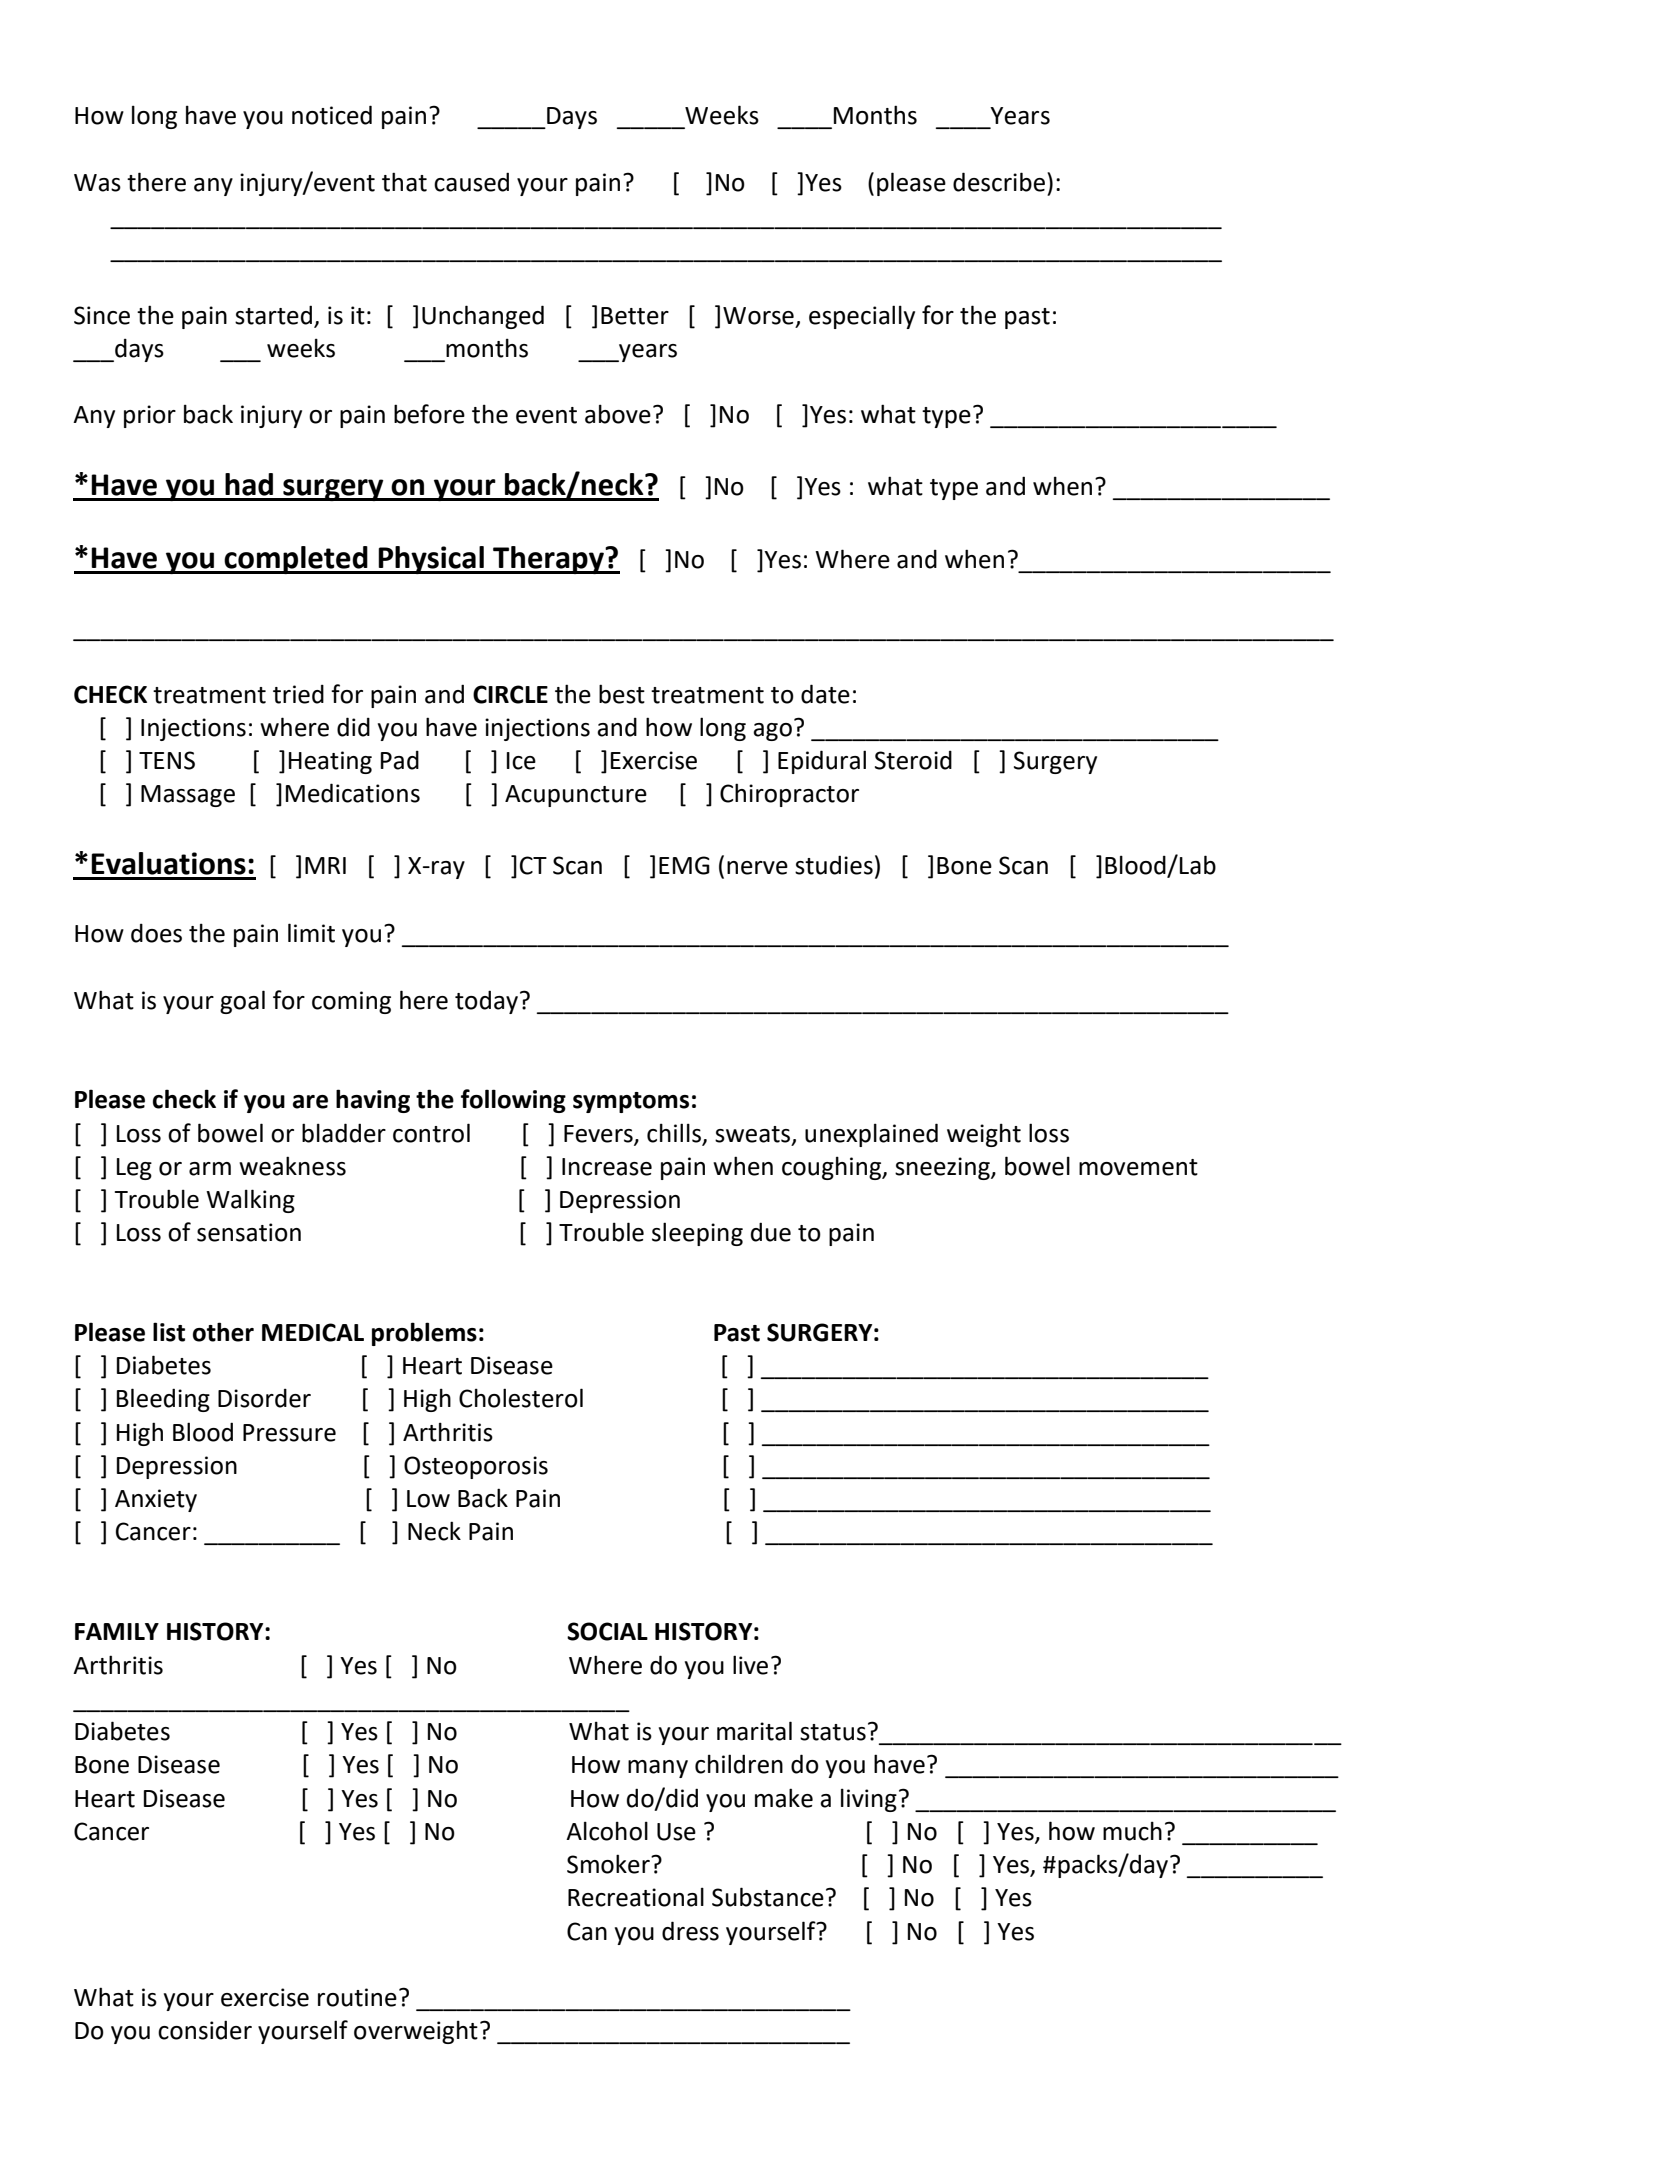 Image resolution: width=1667 pixels, height=2157 pixels. Describe the element at coordinates (205, 2030) in the image. I see `consider` at that location.
